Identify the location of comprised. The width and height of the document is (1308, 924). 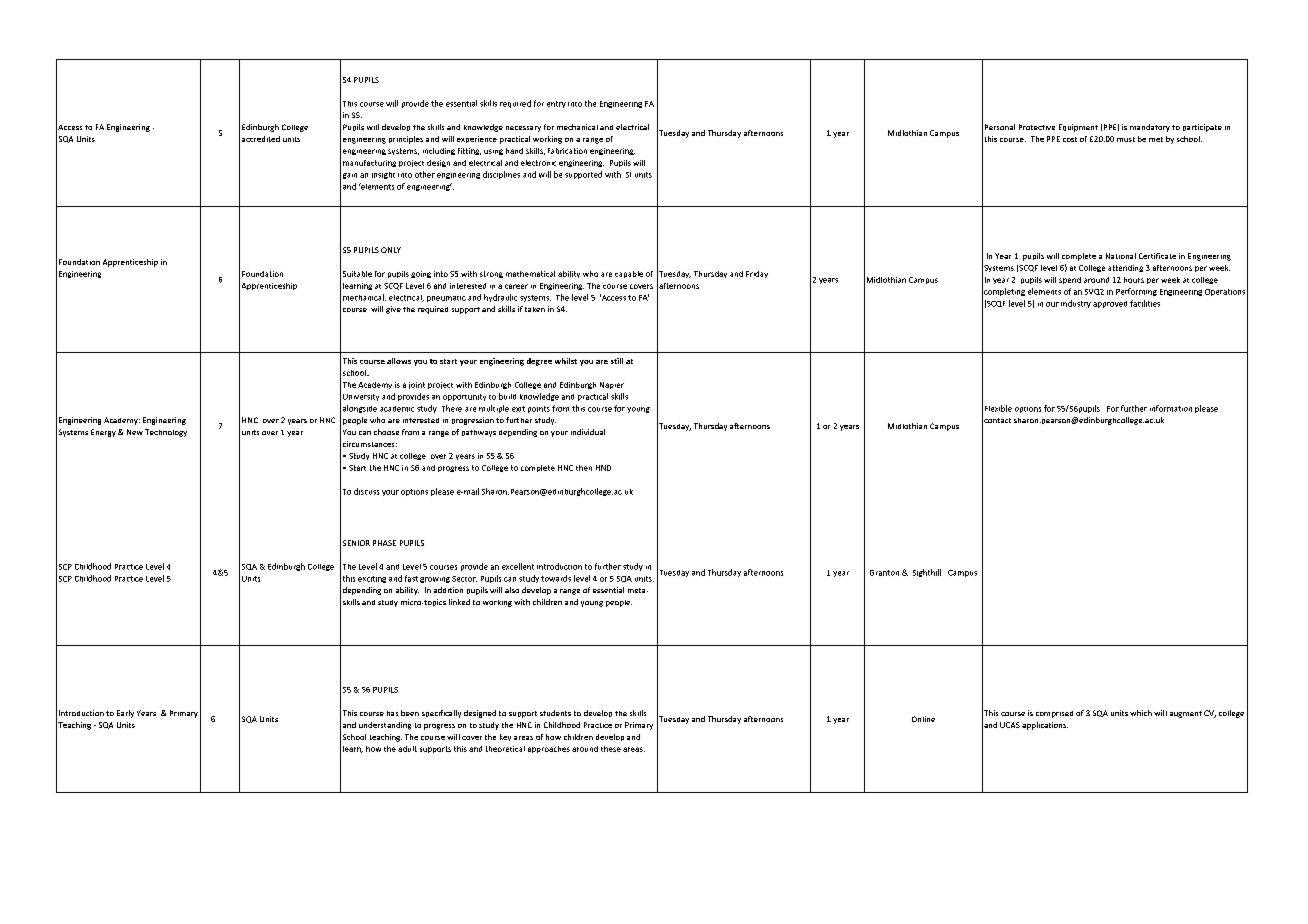
(1054, 714).
